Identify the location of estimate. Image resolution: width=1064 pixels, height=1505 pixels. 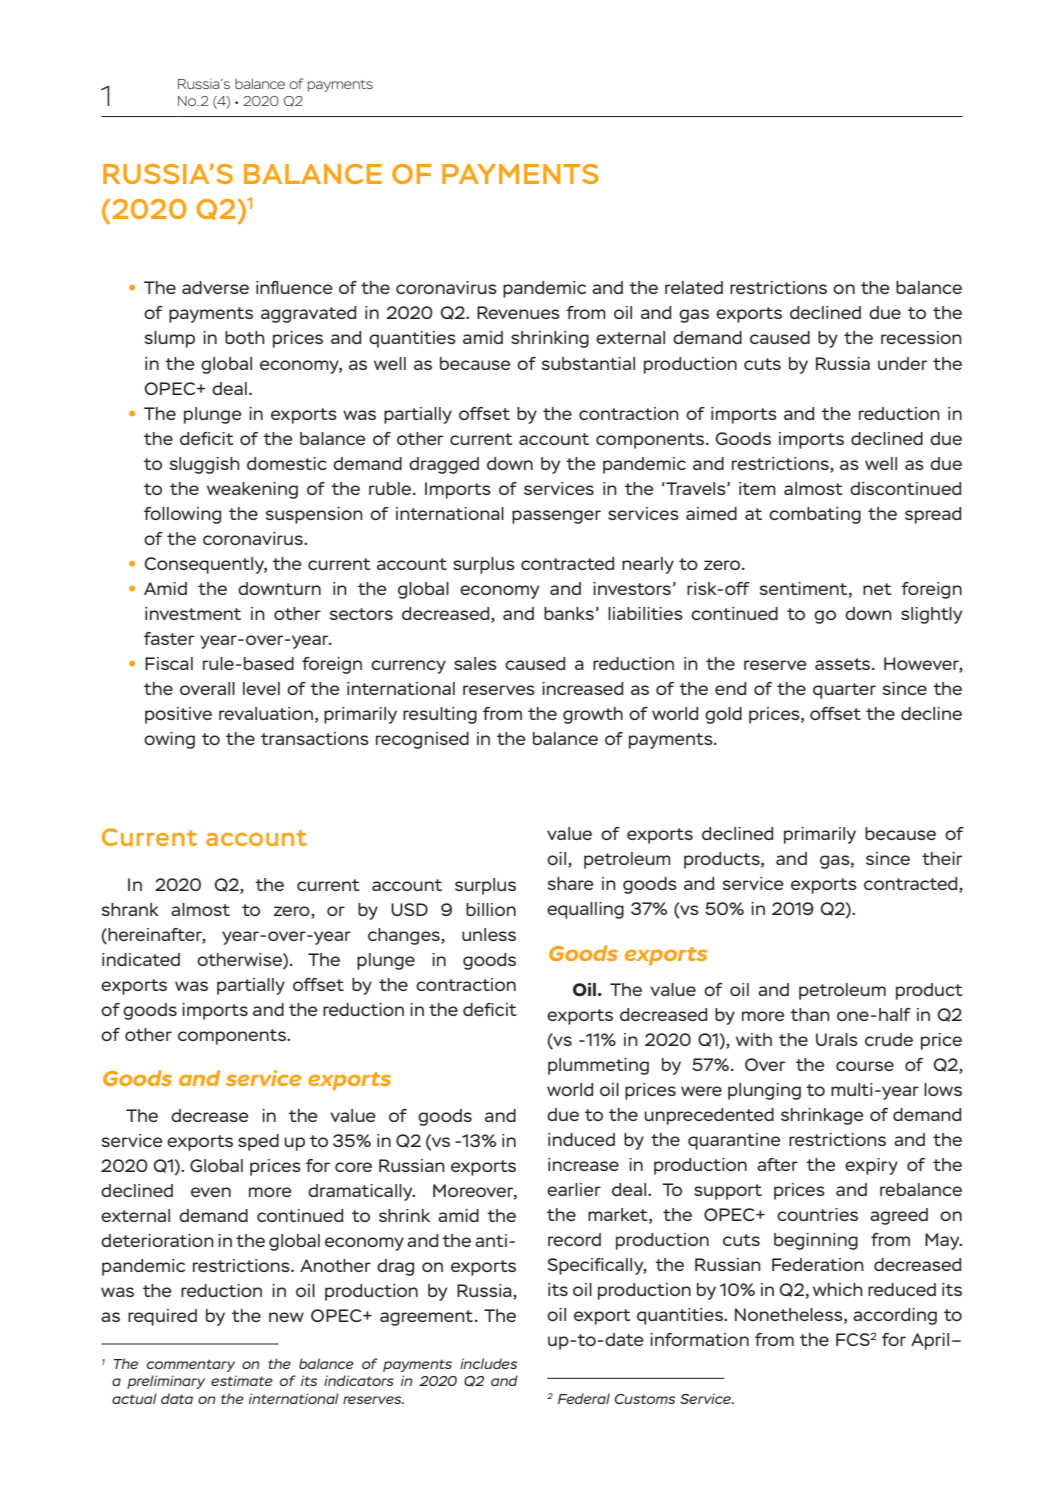
(242, 1380).
